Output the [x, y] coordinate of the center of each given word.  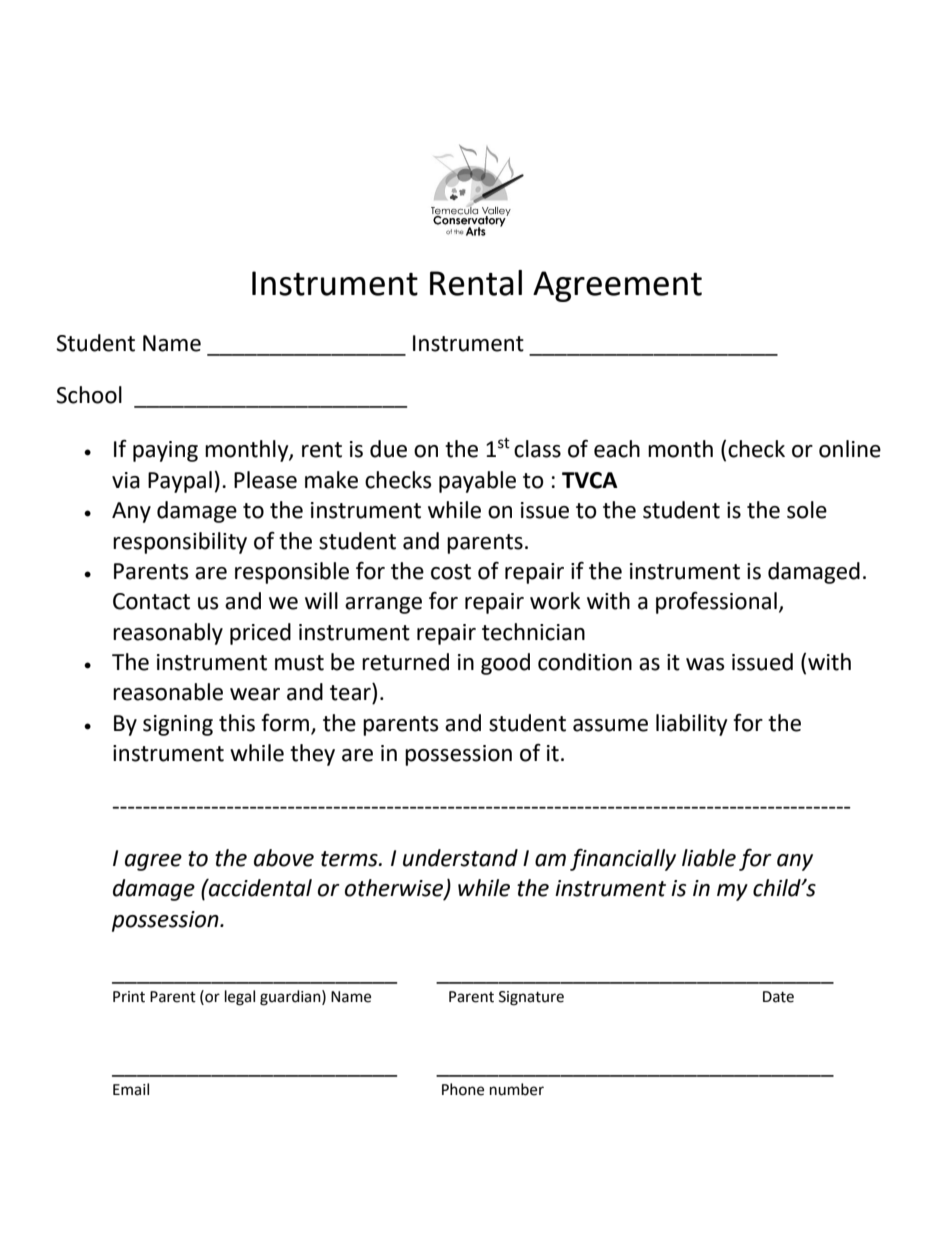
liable [709, 858]
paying [165, 451]
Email [131, 1089]
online [850, 449]
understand [460, 858]
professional [716, 603]
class [537, 449]
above [284, 858]
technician [533, 632]
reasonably [168, 634]
